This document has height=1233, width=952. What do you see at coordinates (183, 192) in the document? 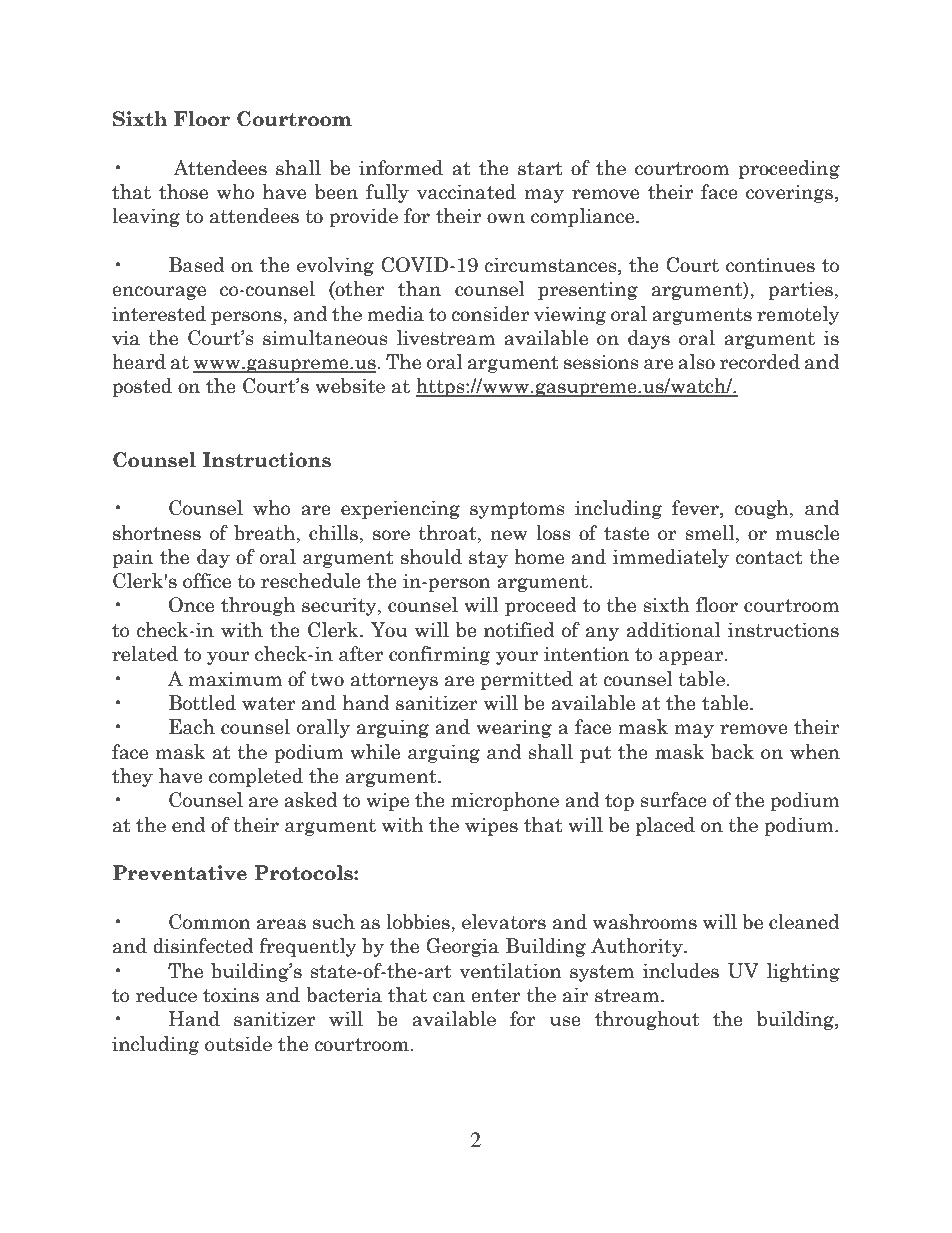
I see `those` at bounding box center [183, 192].
